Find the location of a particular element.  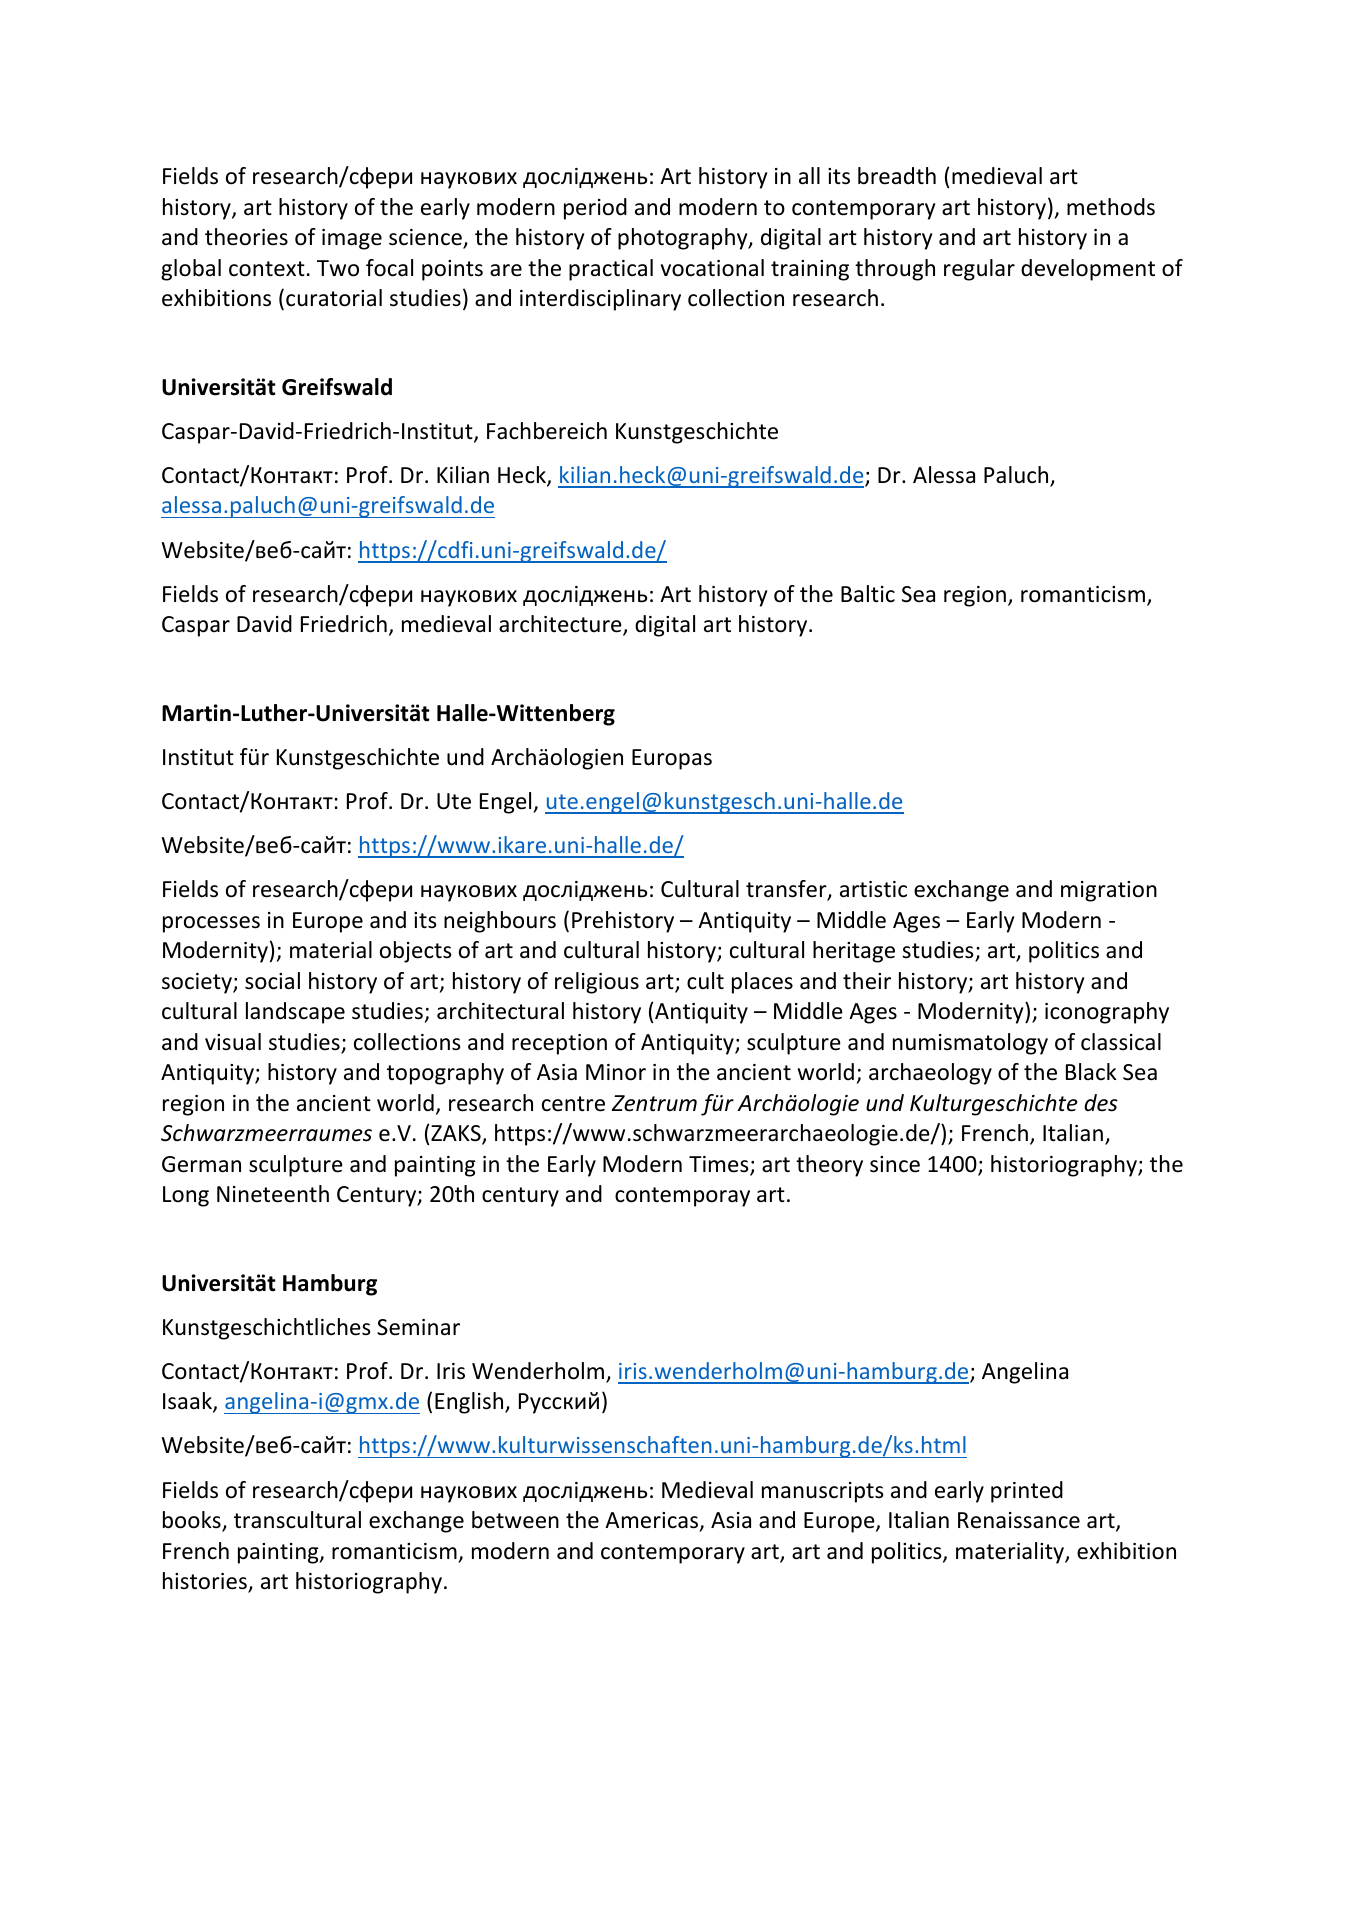

Renaissance is located at coordinates (1019, 1520).
